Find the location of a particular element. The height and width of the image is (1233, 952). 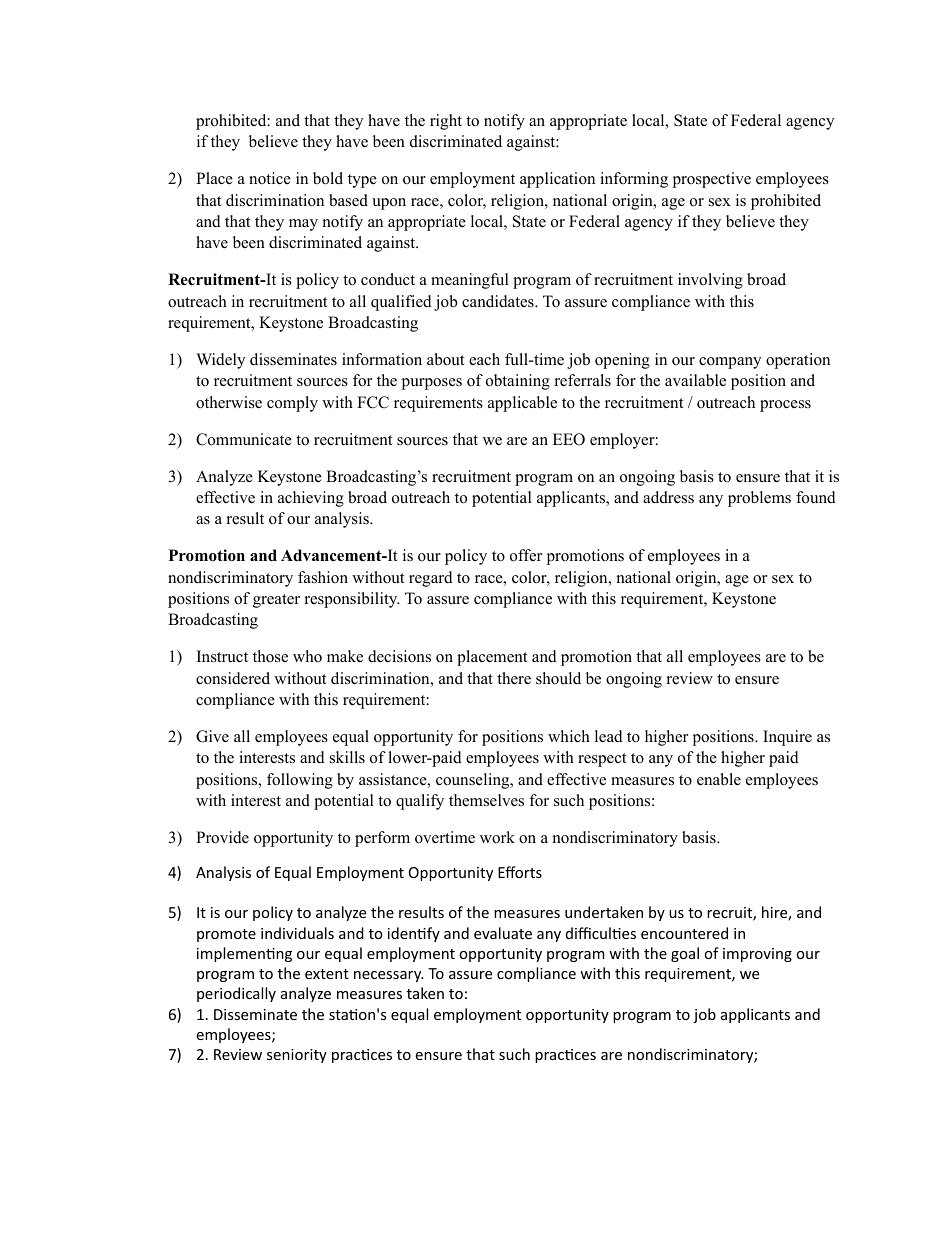

which is located at coordinates (569, 736).
